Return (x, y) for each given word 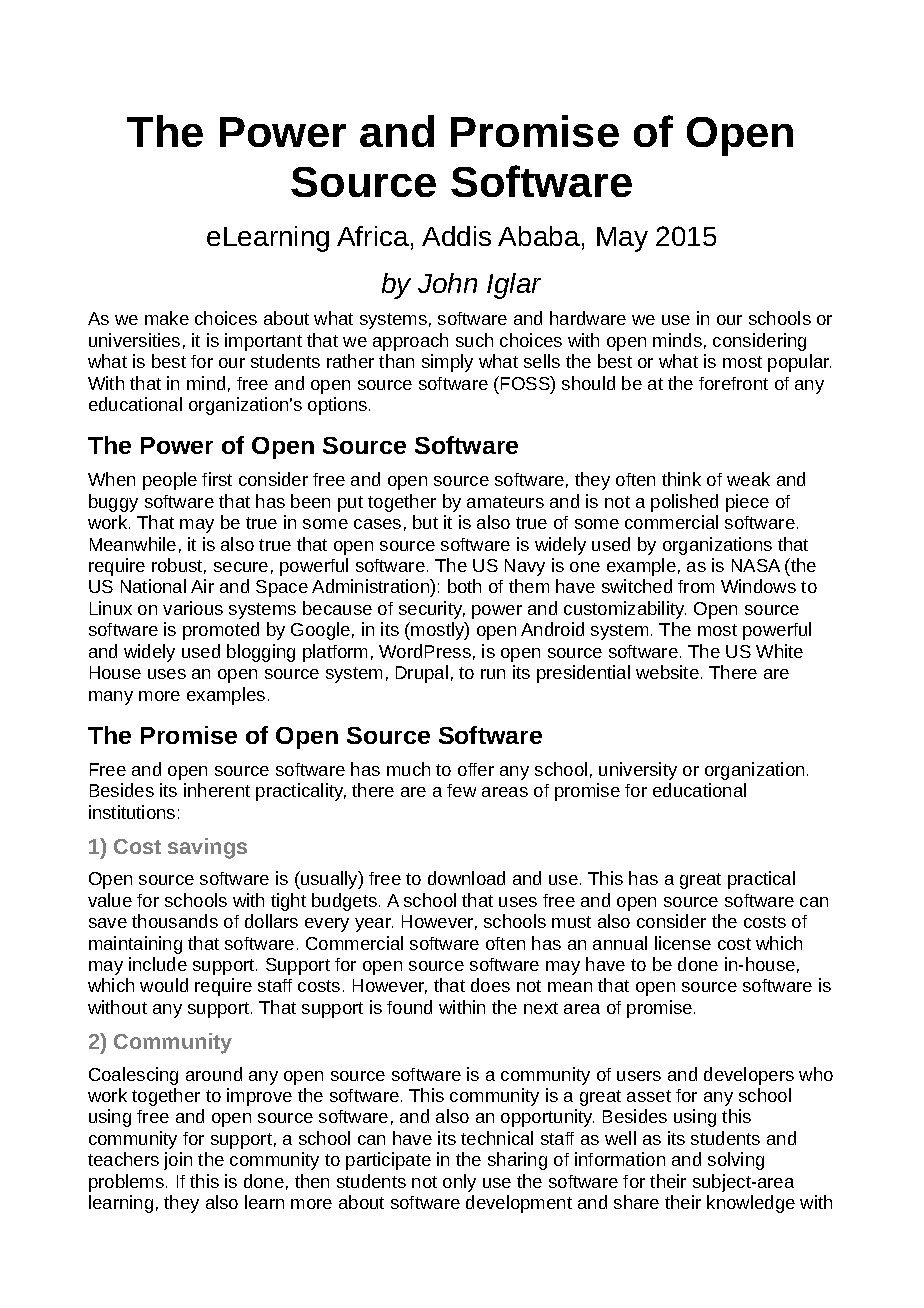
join (178, 1161)
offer (476, 769)
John (447, 283)
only (459, 1183)
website (667, 672)
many (111, 698)
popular (799, 363)
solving (736, 1161)
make (167, 318)
